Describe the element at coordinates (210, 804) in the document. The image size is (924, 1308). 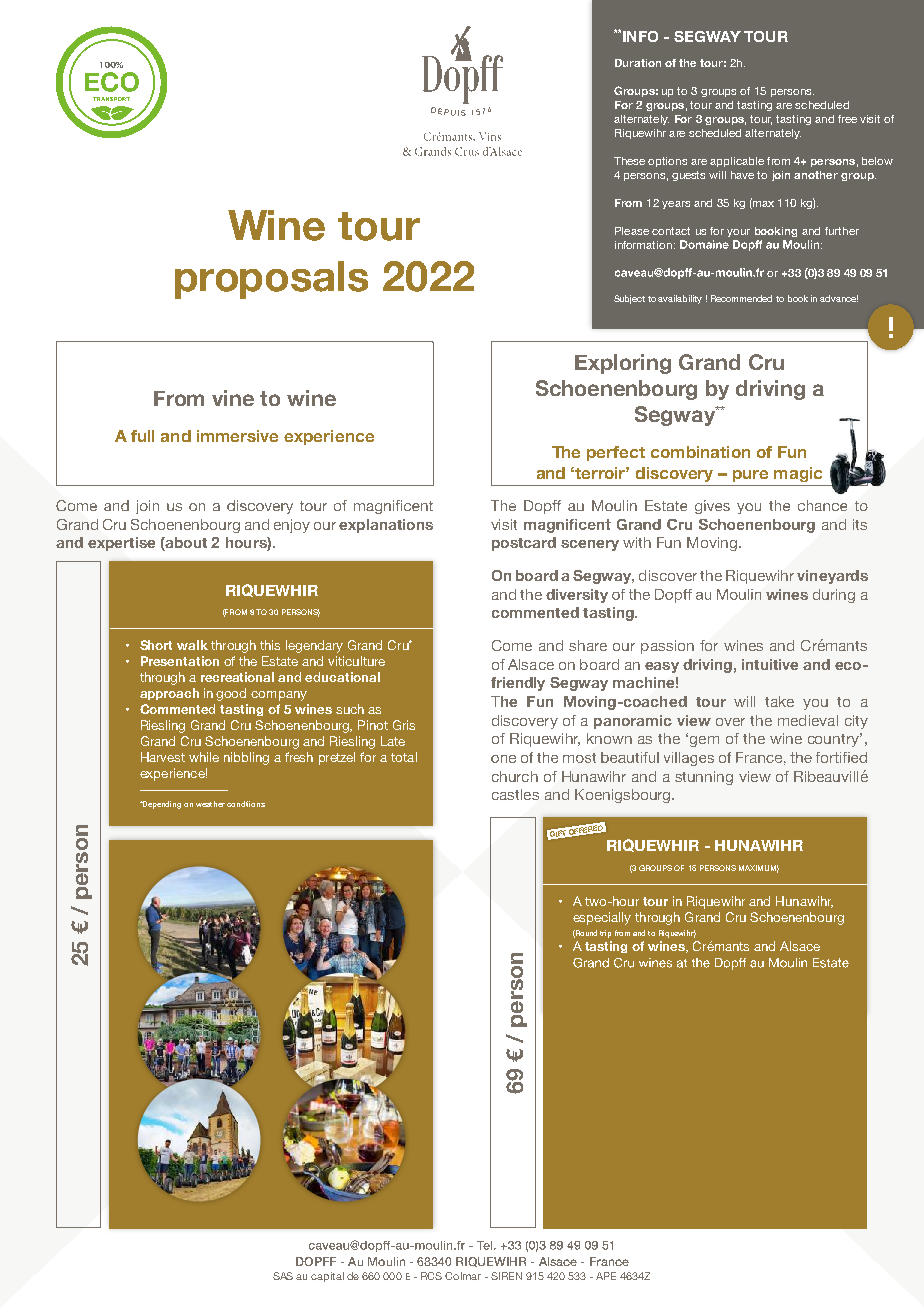
I see `weather` at that location.
